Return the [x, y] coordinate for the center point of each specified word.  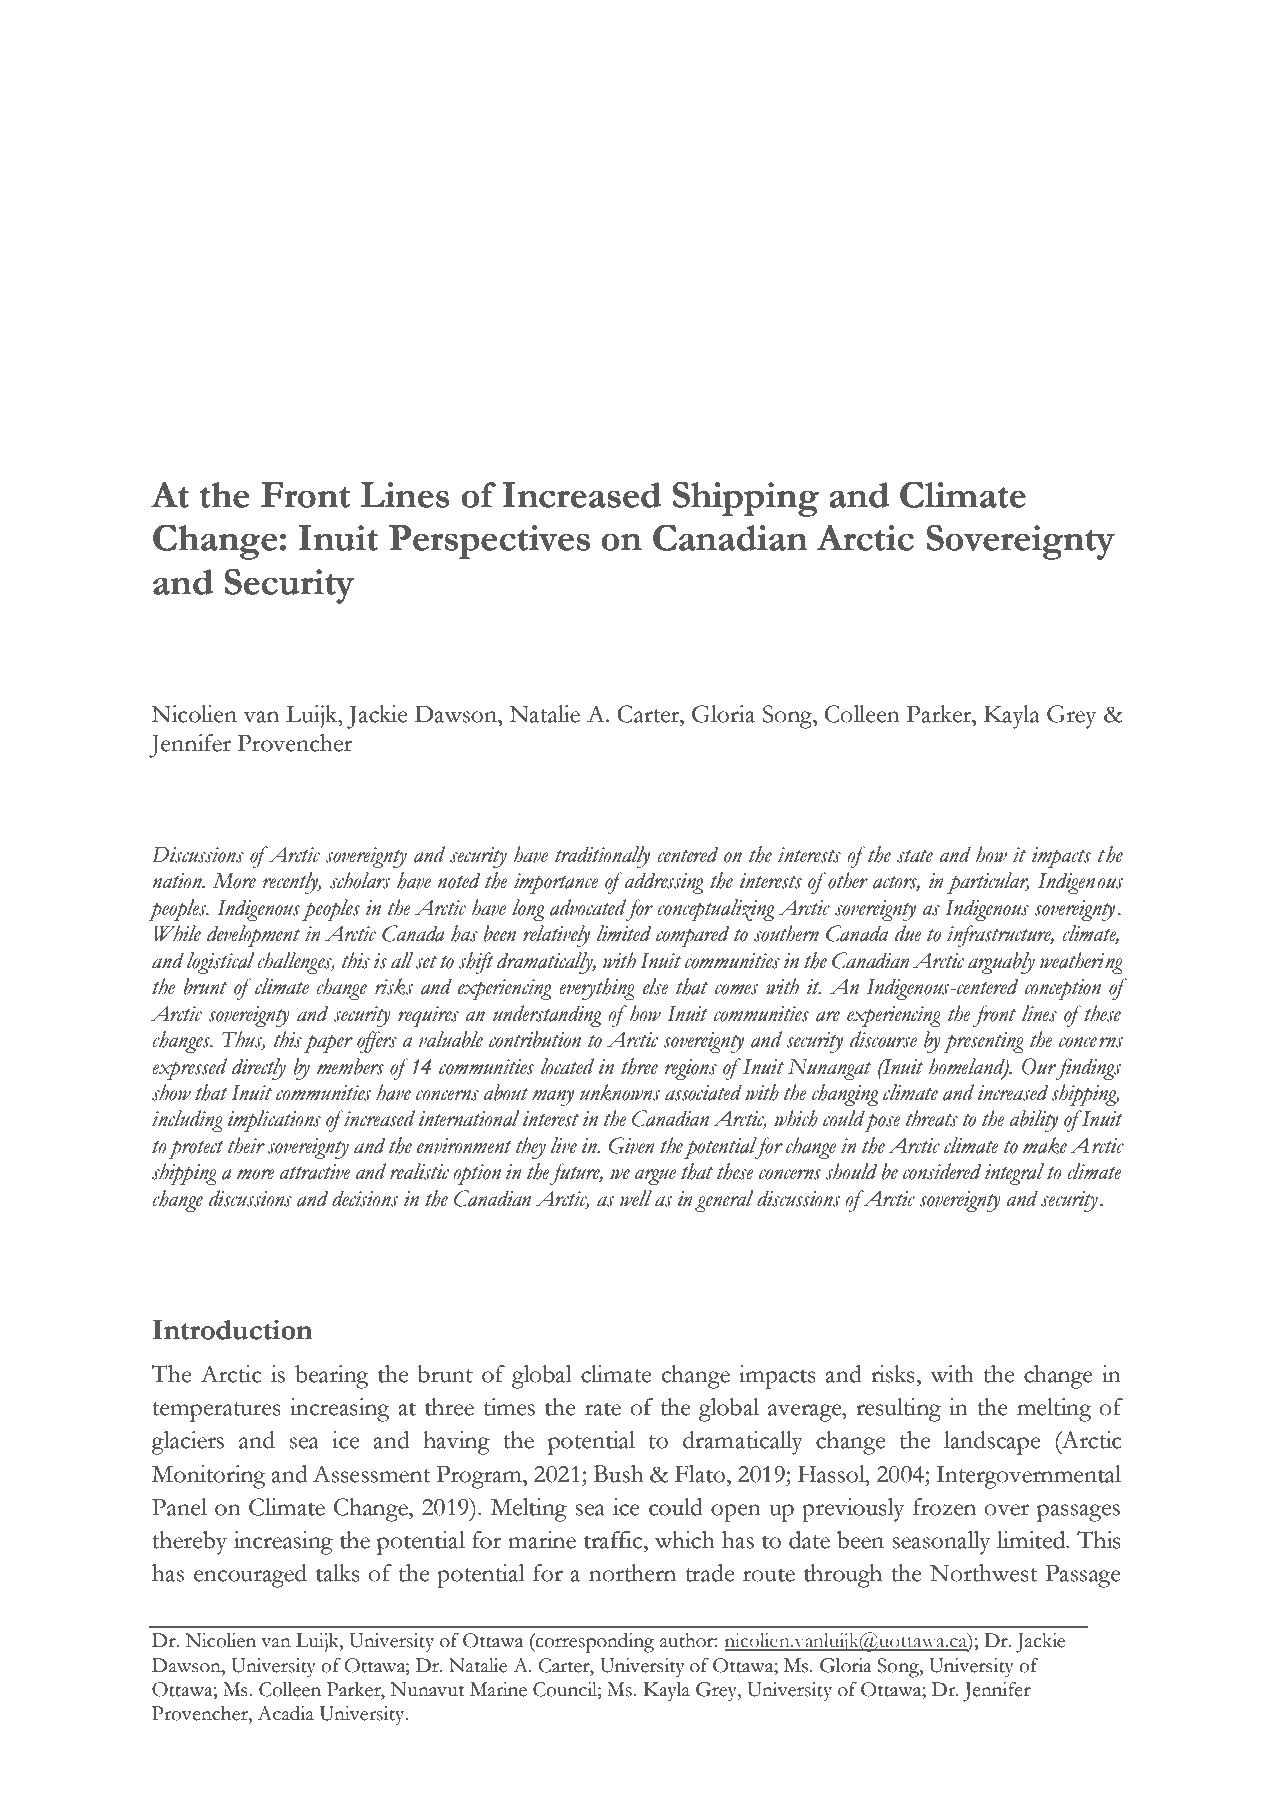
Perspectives [489, 542]
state [915, 856]
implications [274, 1121]
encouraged [250, 1576]
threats [932, 1118]
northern [632, 1573]
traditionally [602, 857]
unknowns [620, 1092]
